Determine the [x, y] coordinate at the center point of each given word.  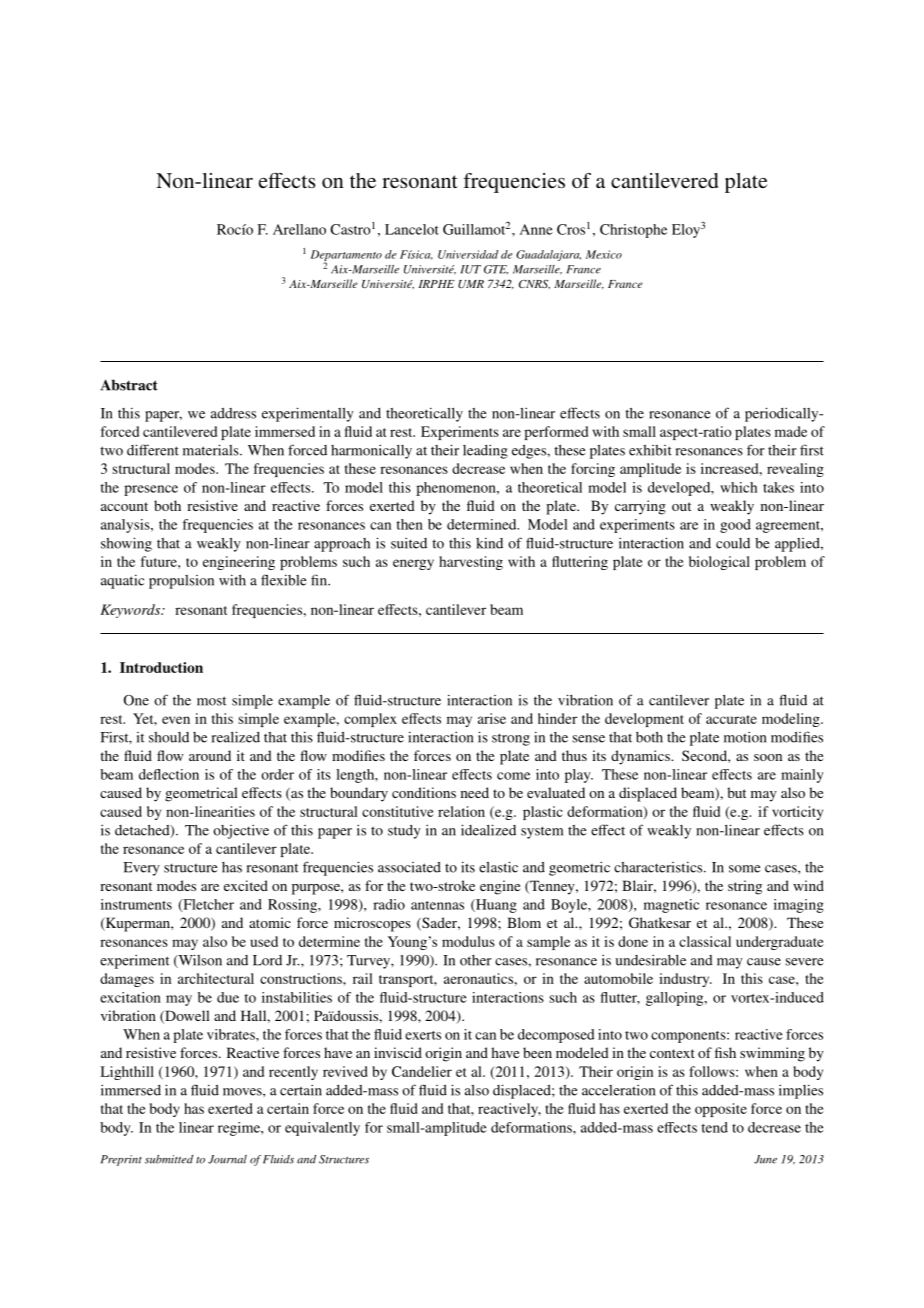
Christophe [633, 231]
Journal [227, 1159]
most [211, 701]
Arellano [299, 229]
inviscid [398, 1052]
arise [492, 718]
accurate [731, 719]
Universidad [468, 254]
